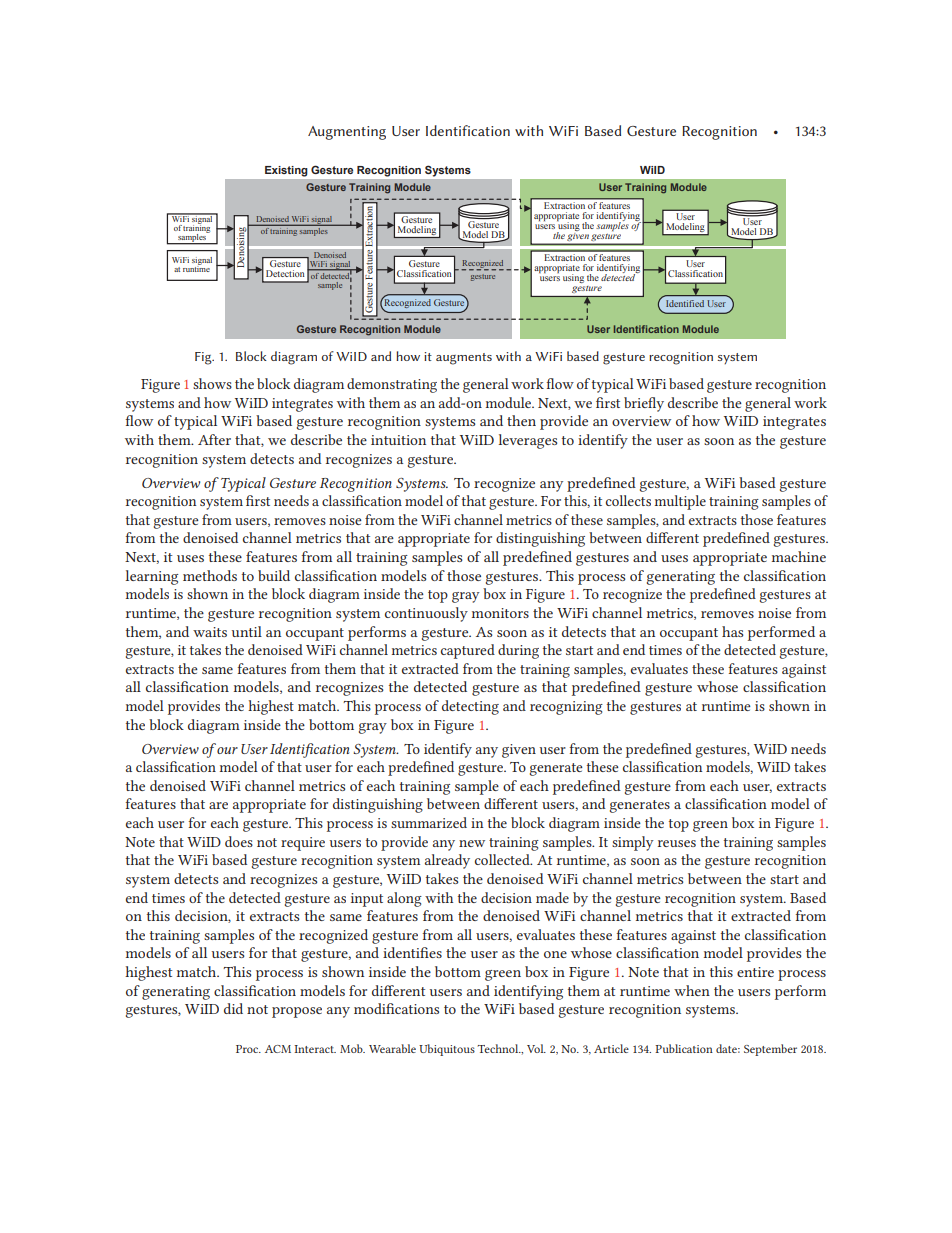 This image has height=1233, width=952. What do you see at coordinates (212, 383) in the image?
I see `shows` at bounding box center [212, 383].
